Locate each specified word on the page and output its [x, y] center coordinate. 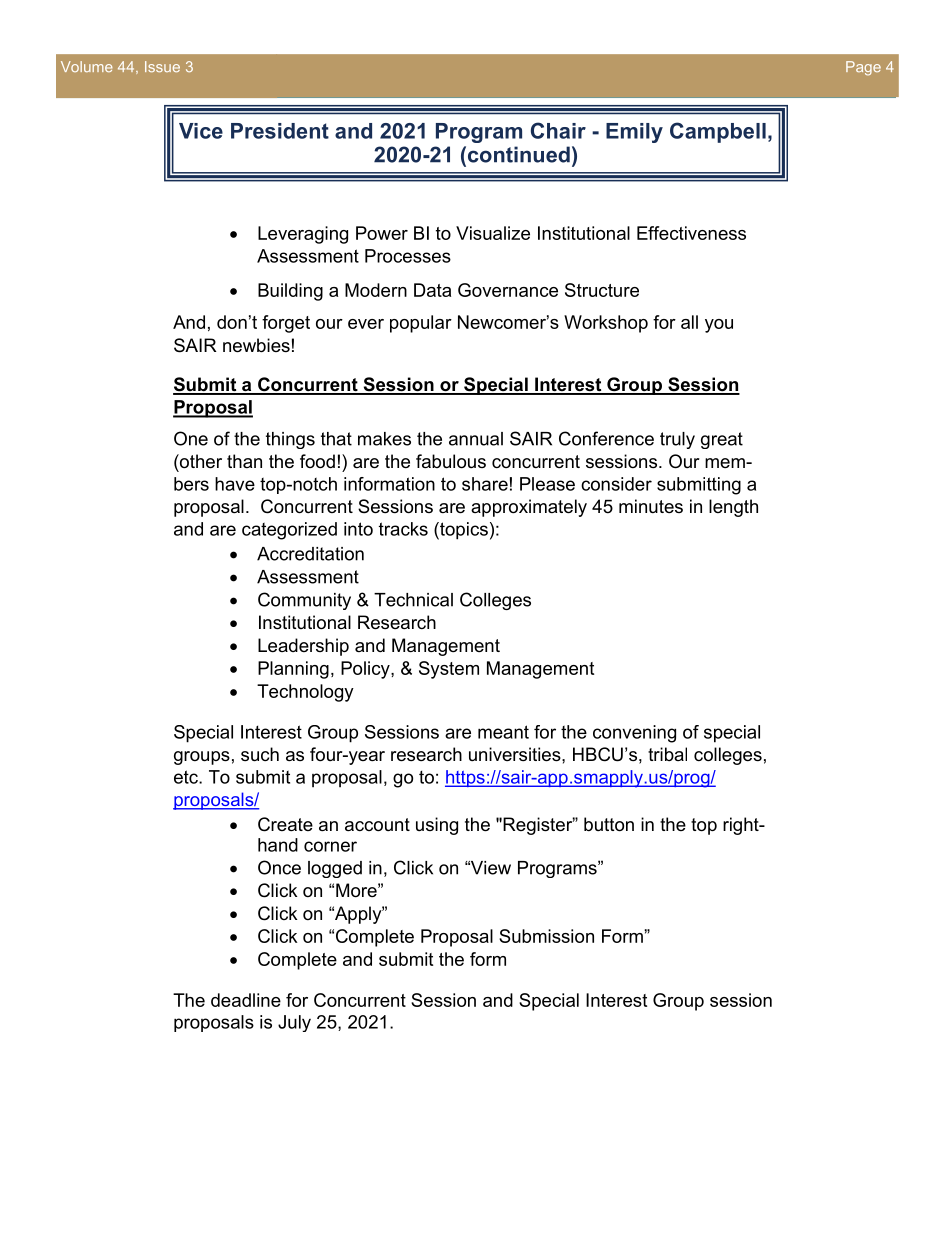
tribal [667, 754]
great [722, 440]
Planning [293, 670]
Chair [558, 130]
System [449, 670]
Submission [546, 936]
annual [476, 439]
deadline [246, 1000]
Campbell [718, 132]
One [191, 438]
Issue [162, 66]
